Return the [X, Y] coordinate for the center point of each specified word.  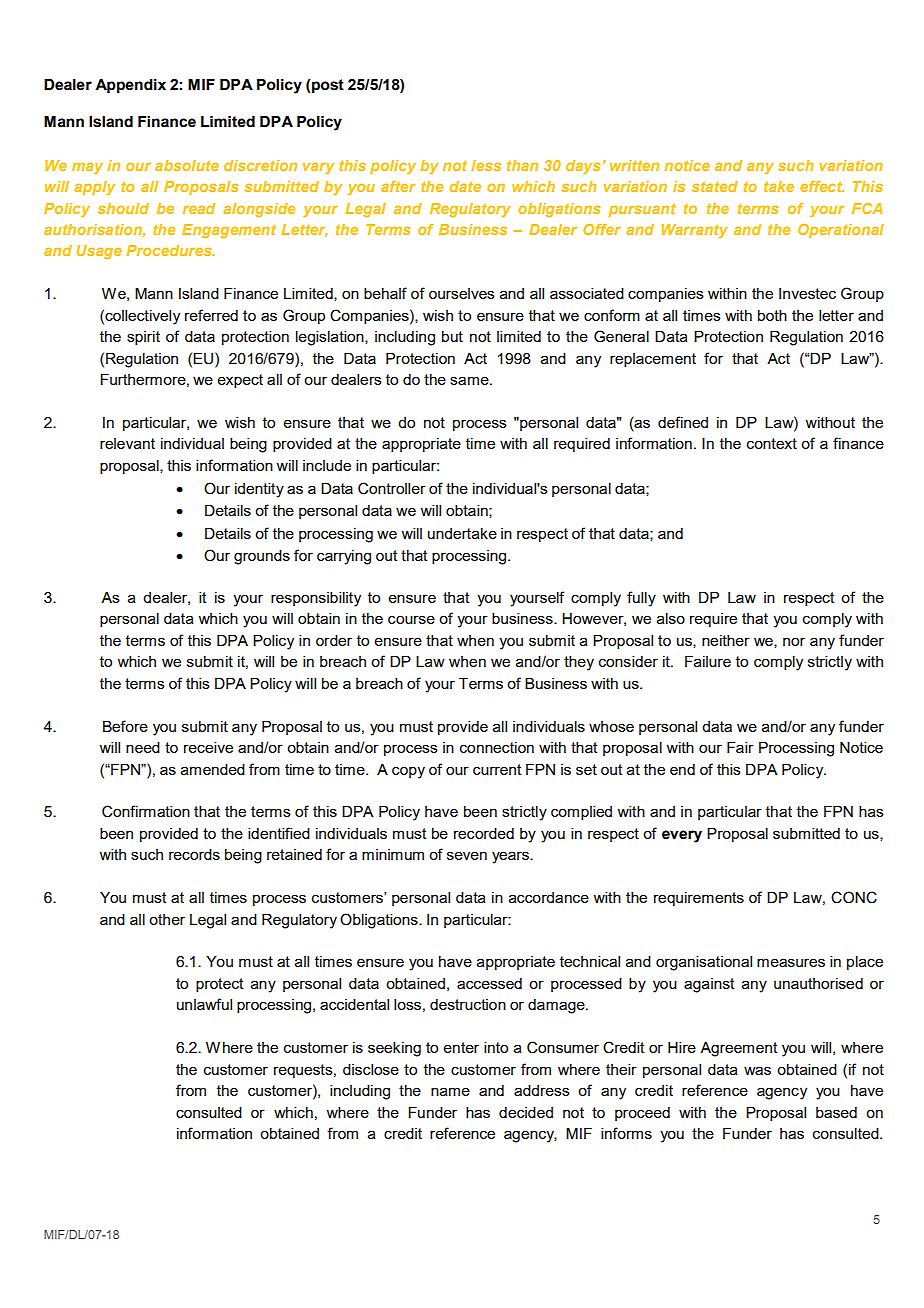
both [772, 315]
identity [259, 490]
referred [211, 315]
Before [125, 726]
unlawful [204, 1004]
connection [497, 747]
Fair [740, 747]
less [486, 165]
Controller [392, 488]
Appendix [130, 86]
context [772, 443]
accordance [549, 897]
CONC [854, 897]
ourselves [462, 293]
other [167, 919]
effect [822, 186]
